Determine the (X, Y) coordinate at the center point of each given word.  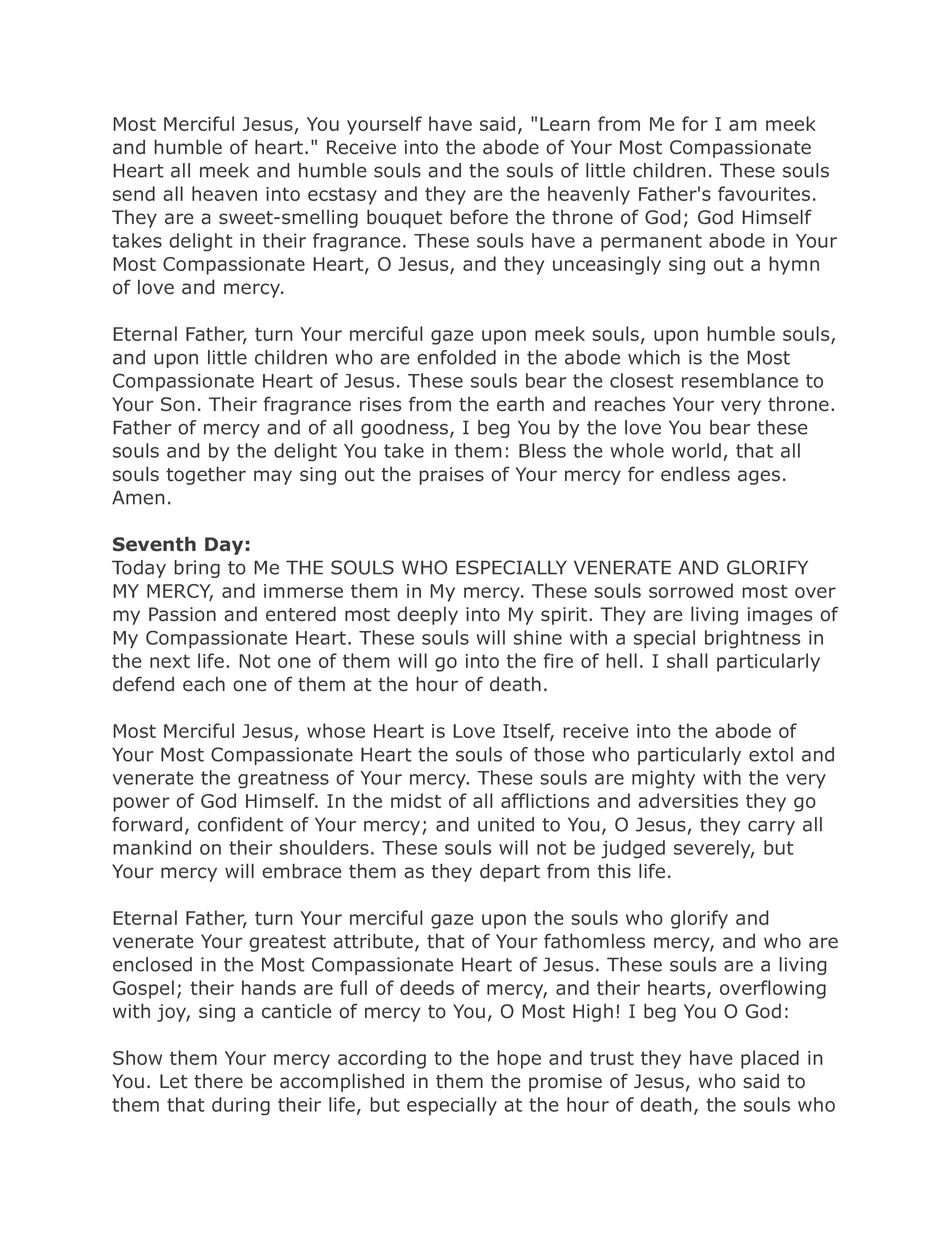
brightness (753, 639)
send (134, 193)
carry (771, 827)
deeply (428, 615)
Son (177, 404)
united (506, 824)
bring (197, 569)
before (479, 217)
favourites (764, 193)
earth (520, 404)
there (218, 1081)
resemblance (740, 380)
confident (240, 824)
